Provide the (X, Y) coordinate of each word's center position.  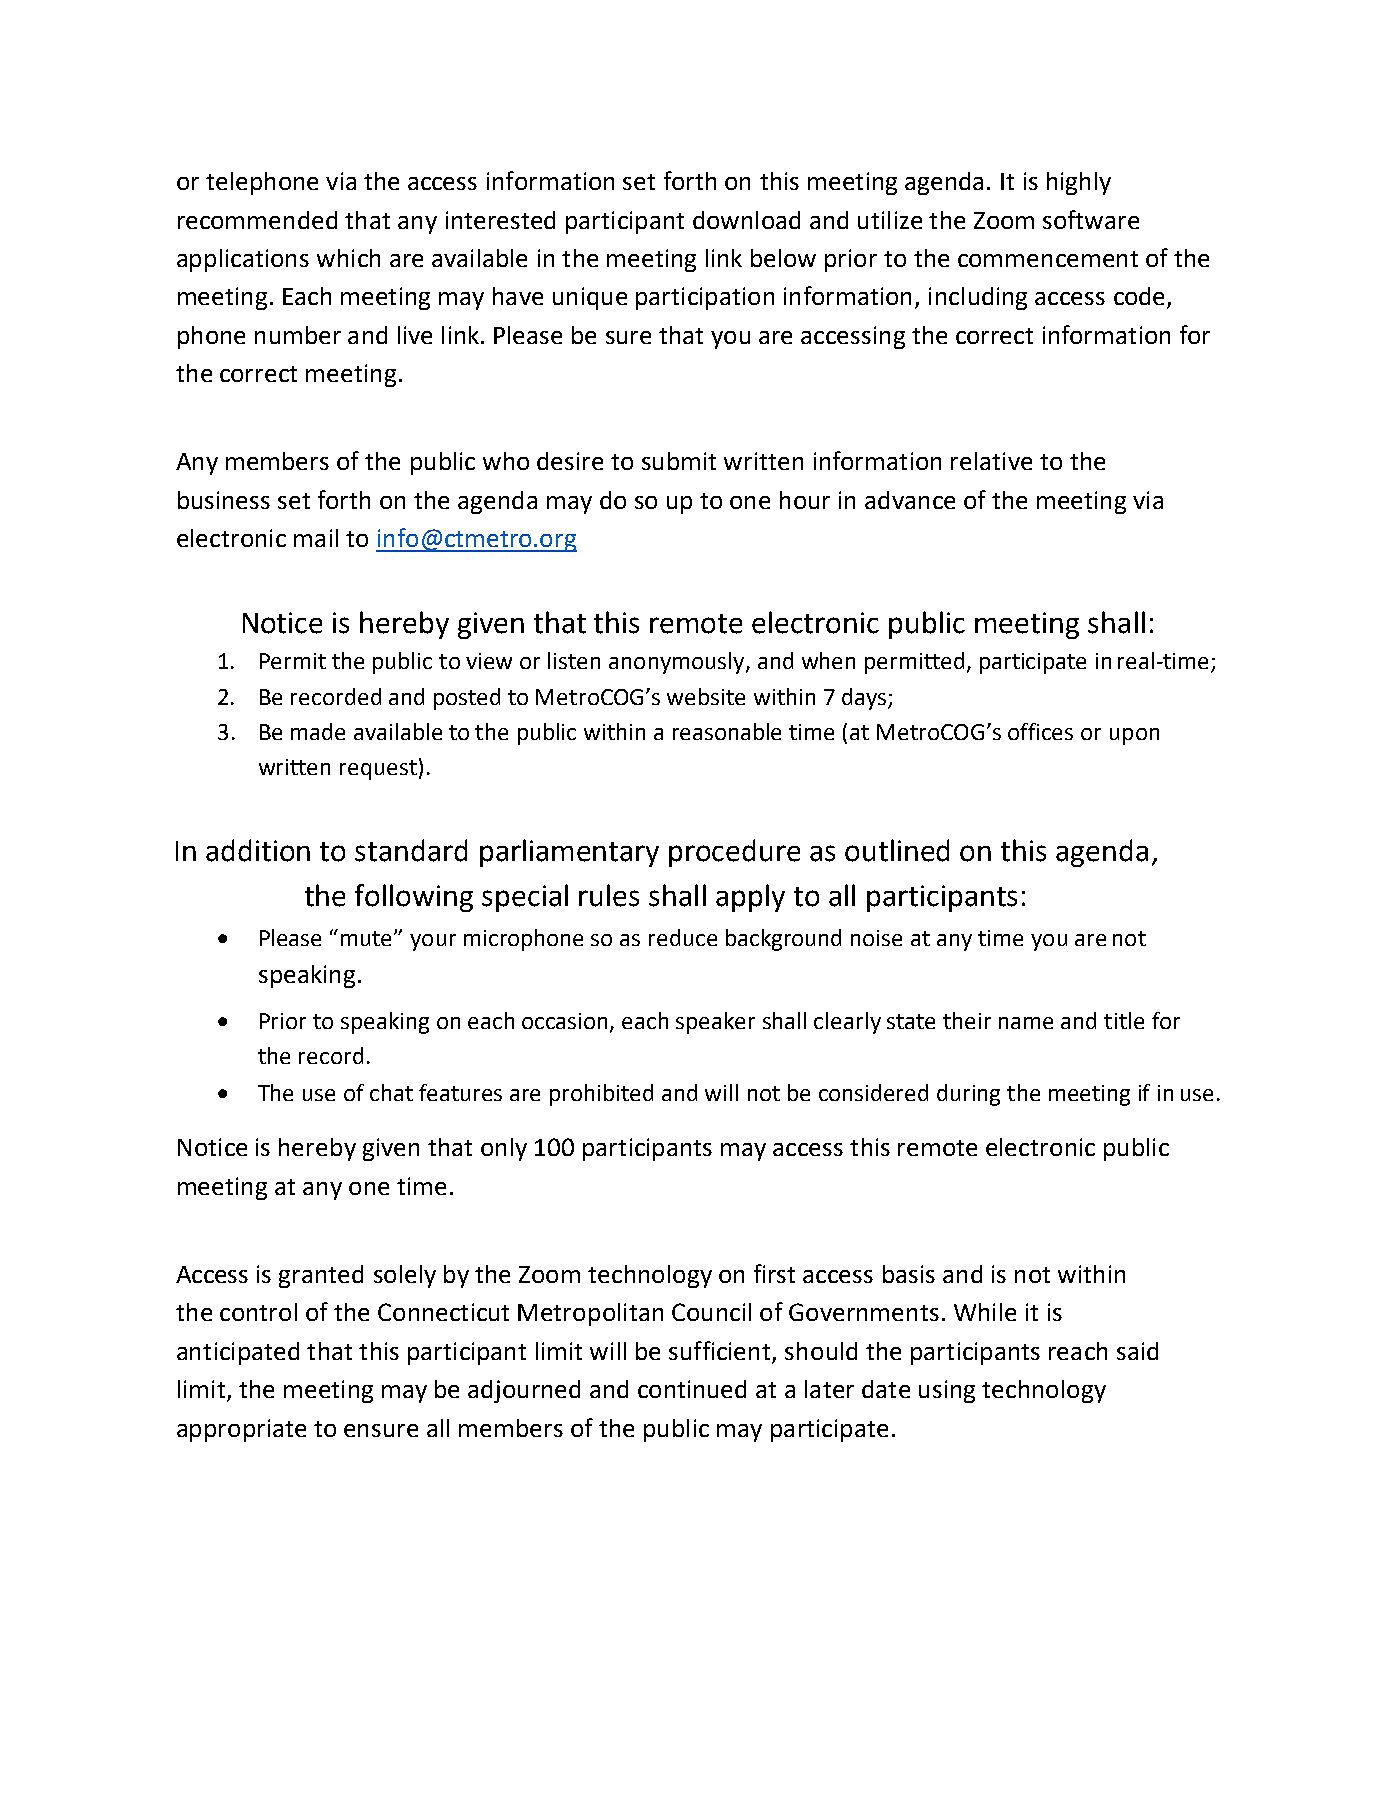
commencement (1048, 259)
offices (1040, 731)
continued (692, 1389)
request (378, 770)
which (348, 258)
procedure (734, 853)
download (746, 220)
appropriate (241, 1430)
